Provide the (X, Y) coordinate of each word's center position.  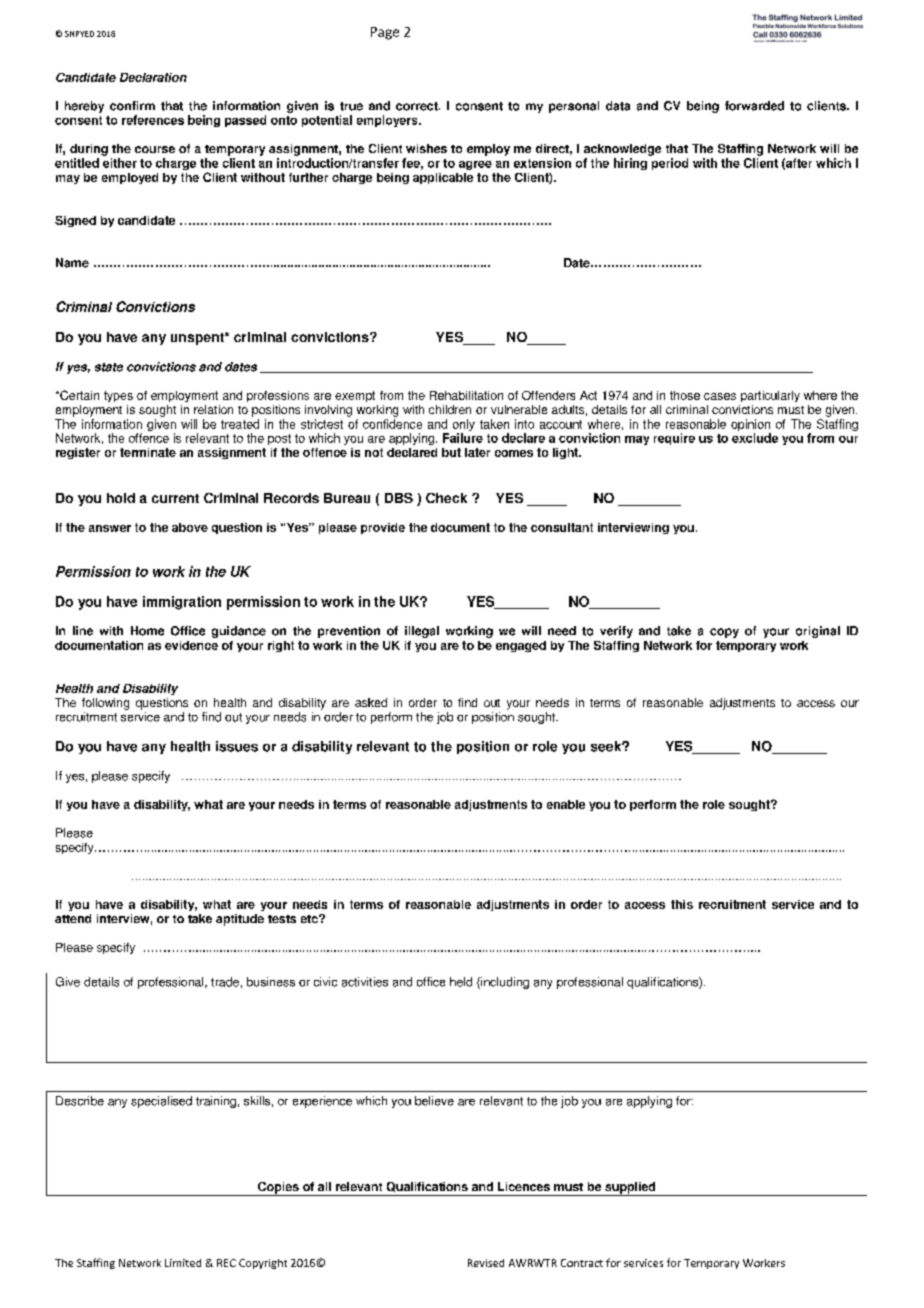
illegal (422, 632)
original (818, 632)
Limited (183, 1263)
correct (418, 106)
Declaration (153, 77)
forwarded (754, 106)
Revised (486, 1263)
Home (147, 631)
